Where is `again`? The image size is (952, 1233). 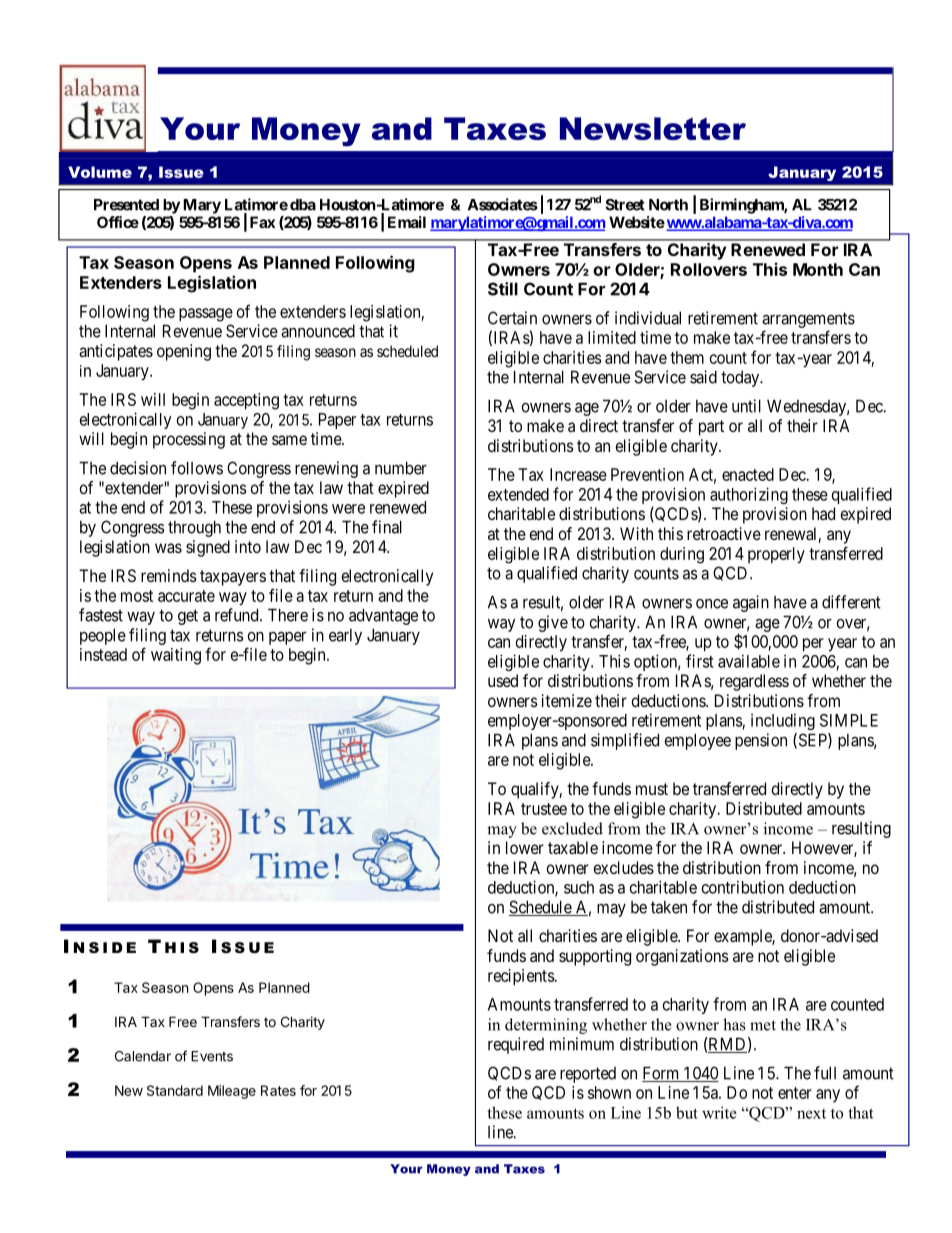
again is located at coordinates (751, 603).
